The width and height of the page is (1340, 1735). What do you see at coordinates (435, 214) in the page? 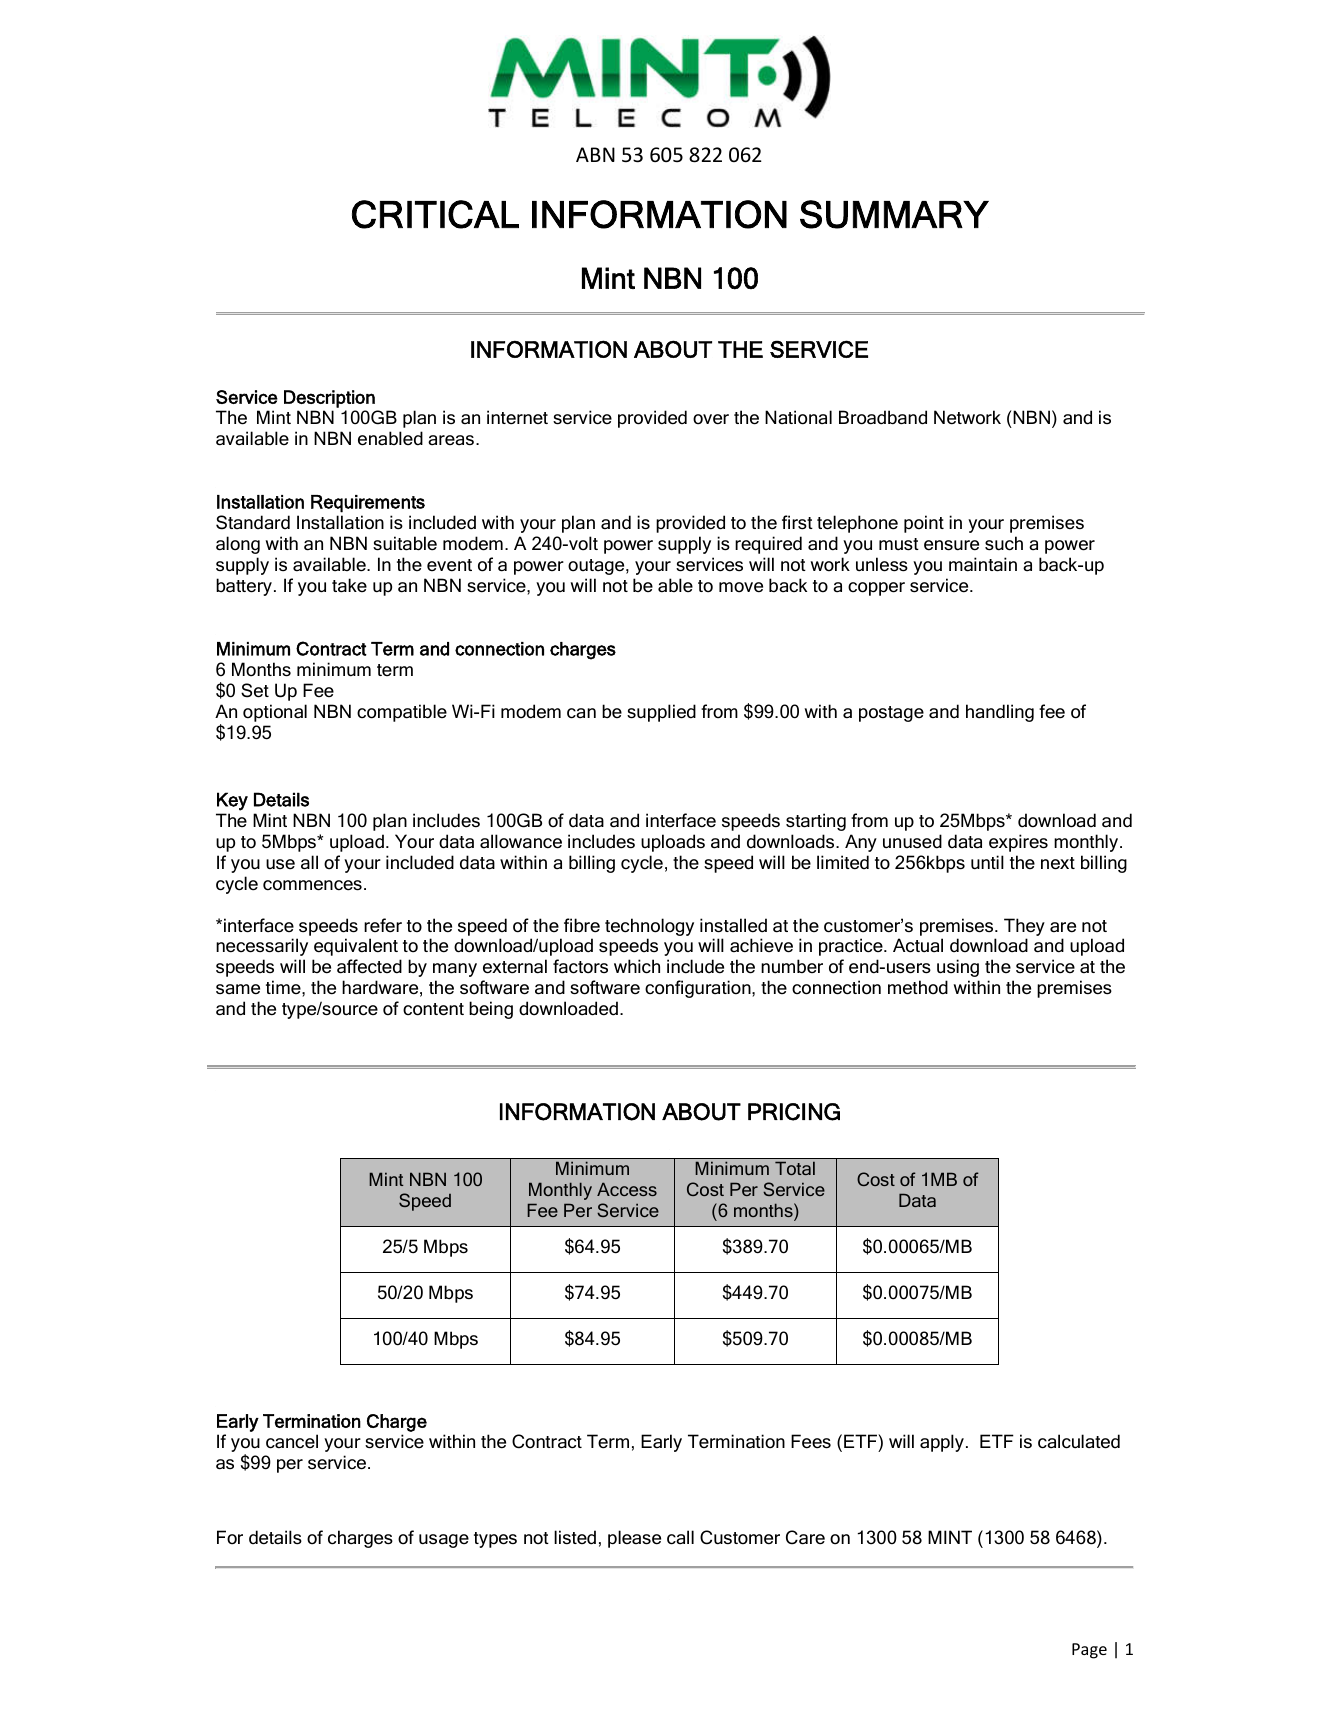
I see `CRITICAL` at bounding box center [435, 214].
